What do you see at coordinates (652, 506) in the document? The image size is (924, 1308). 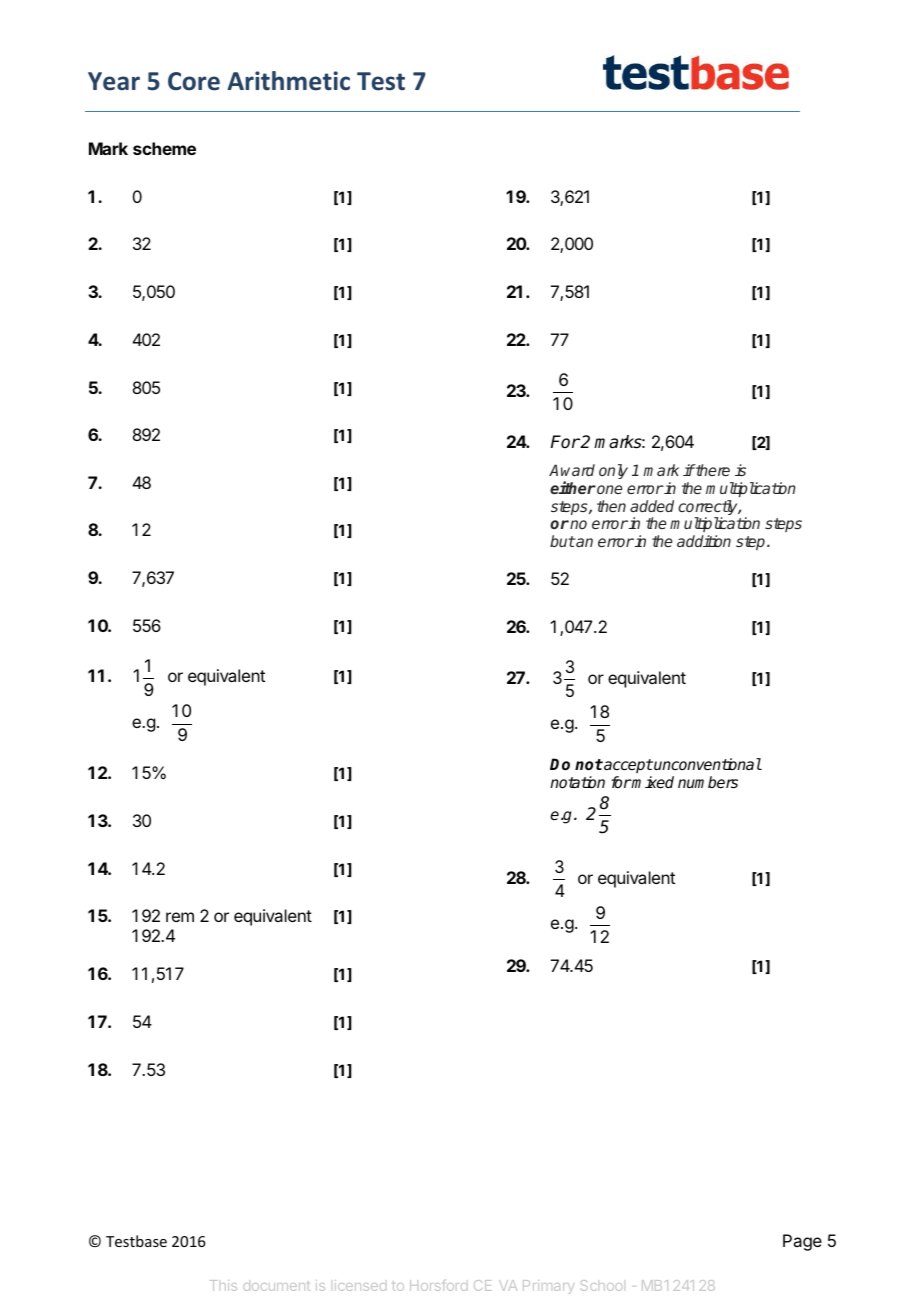 I see `added` at bounding box center [652, 506].
